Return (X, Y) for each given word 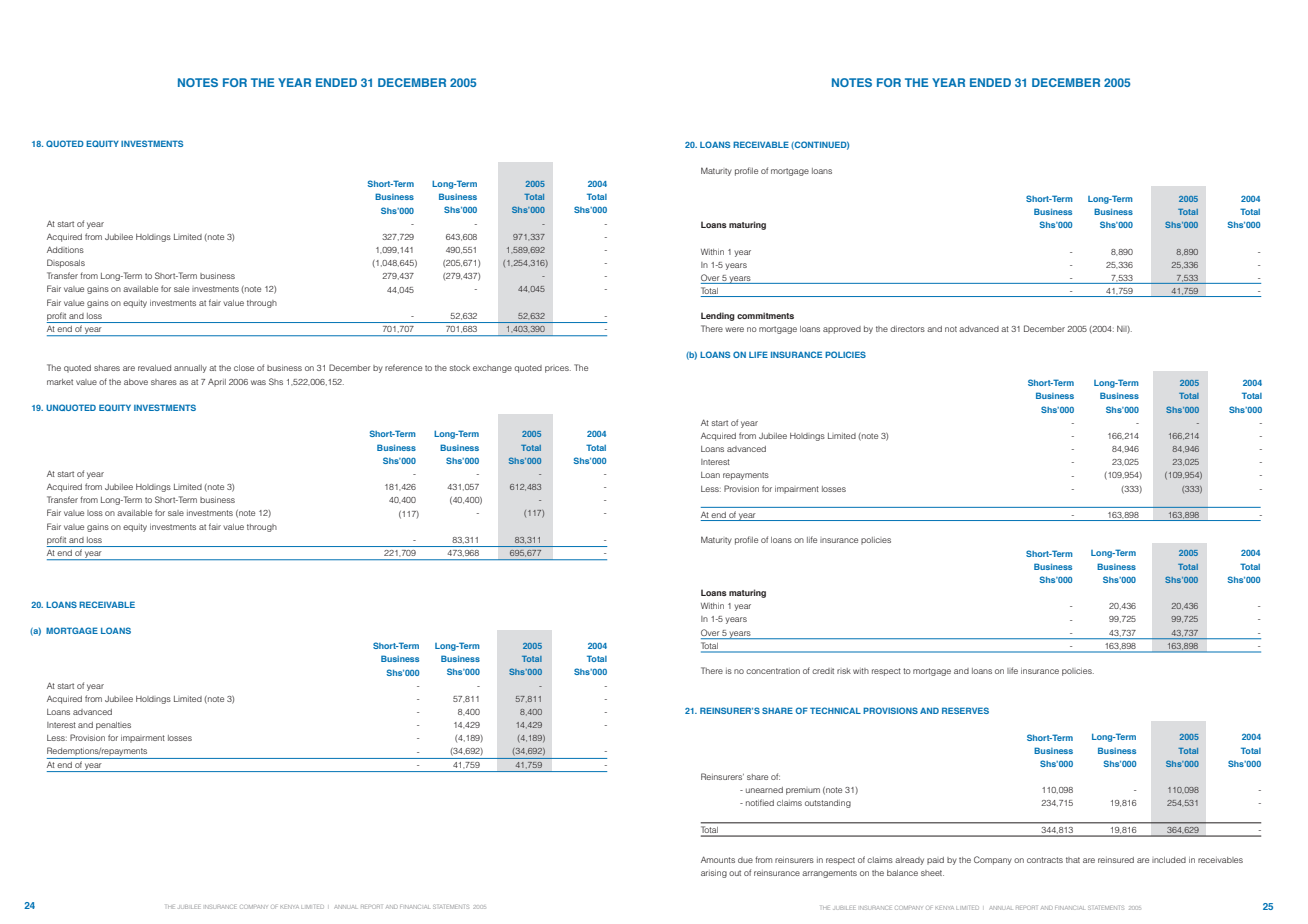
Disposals (66, 263)
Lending (718, 316)
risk (844, 671)
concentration (773, 671)
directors (907, 329)
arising (714, 874)
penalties (113, 726)
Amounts (718, 859)
